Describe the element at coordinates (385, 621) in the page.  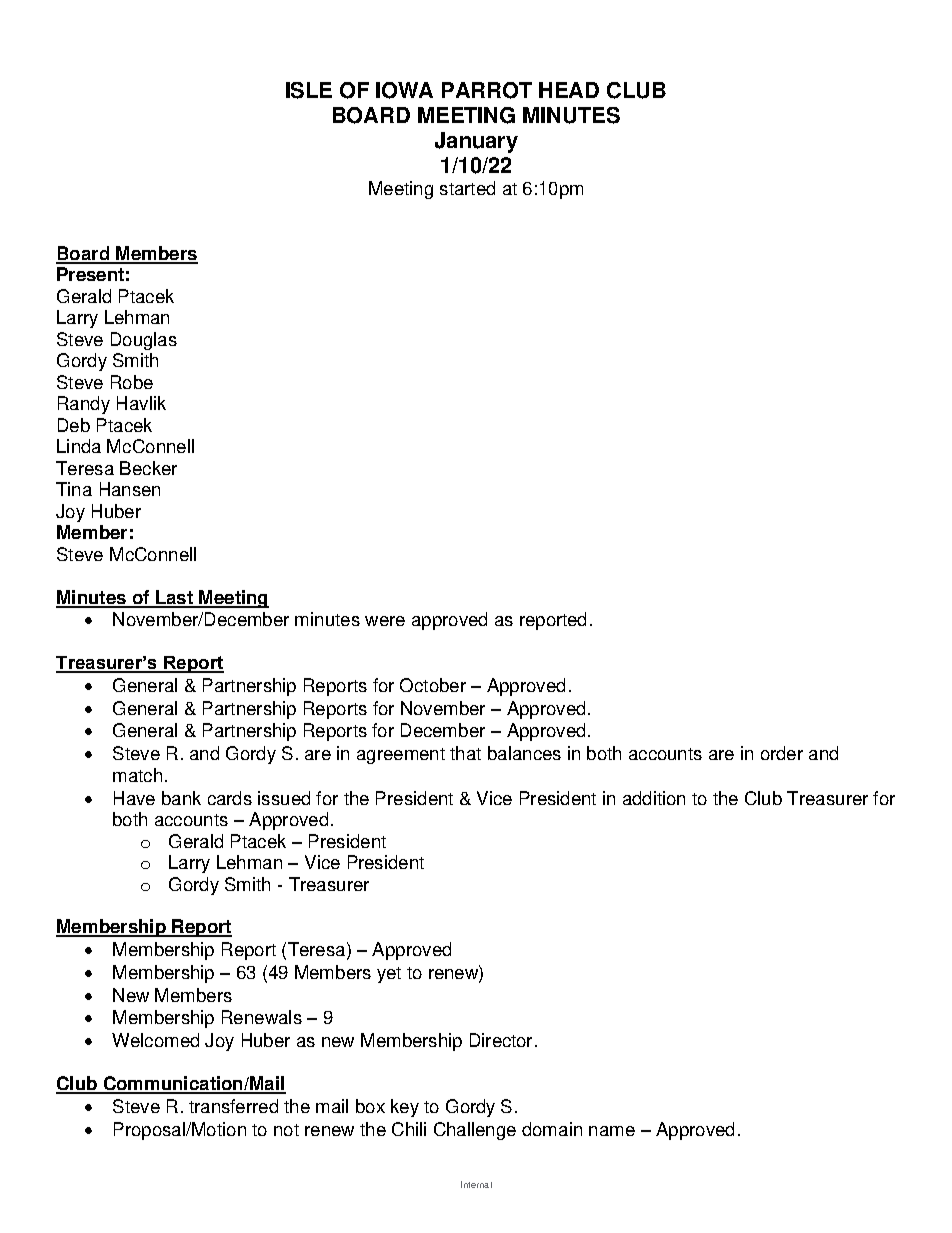
I see `were` at that location.
